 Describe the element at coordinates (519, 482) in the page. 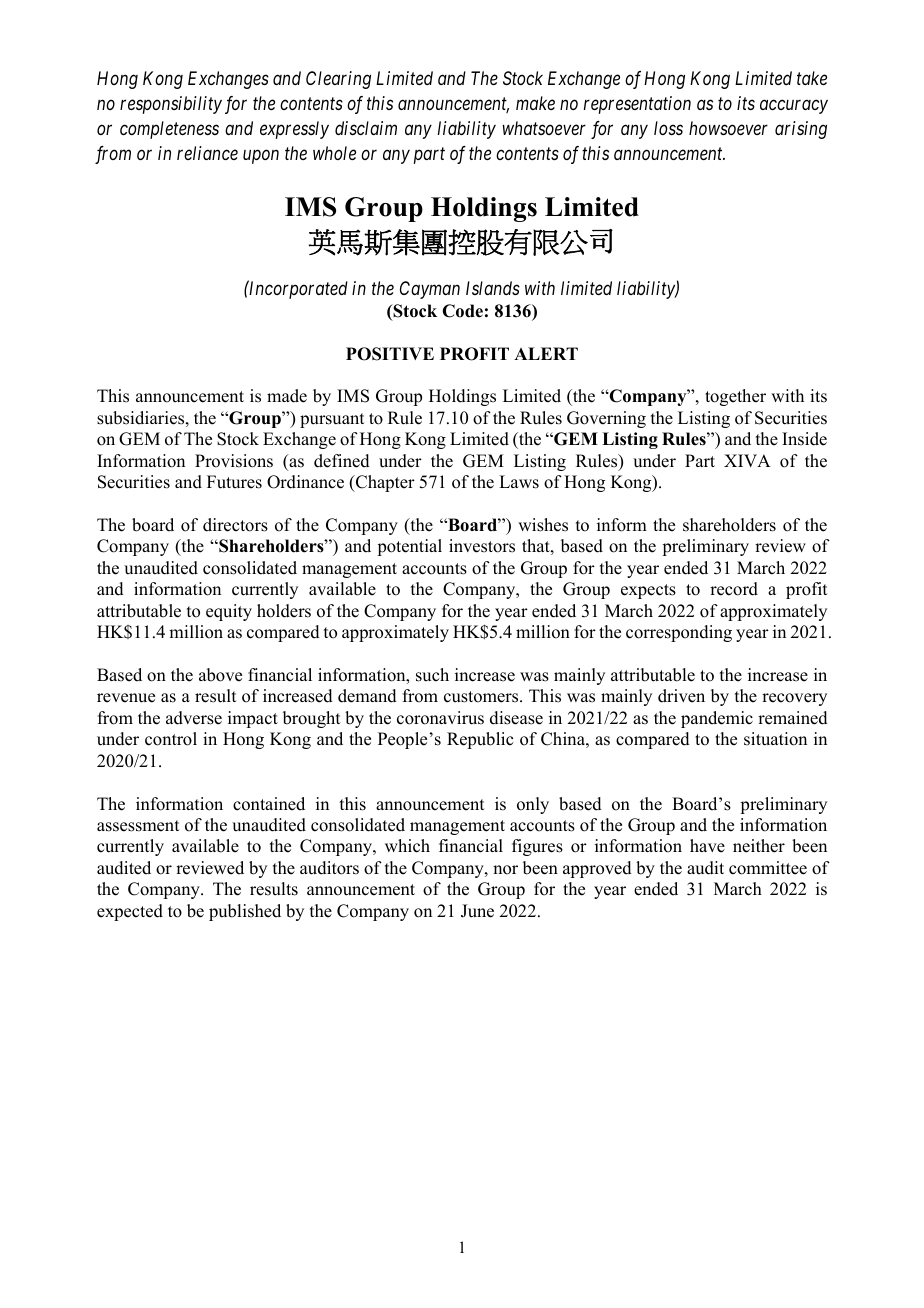

I see `Laws` at that location.
